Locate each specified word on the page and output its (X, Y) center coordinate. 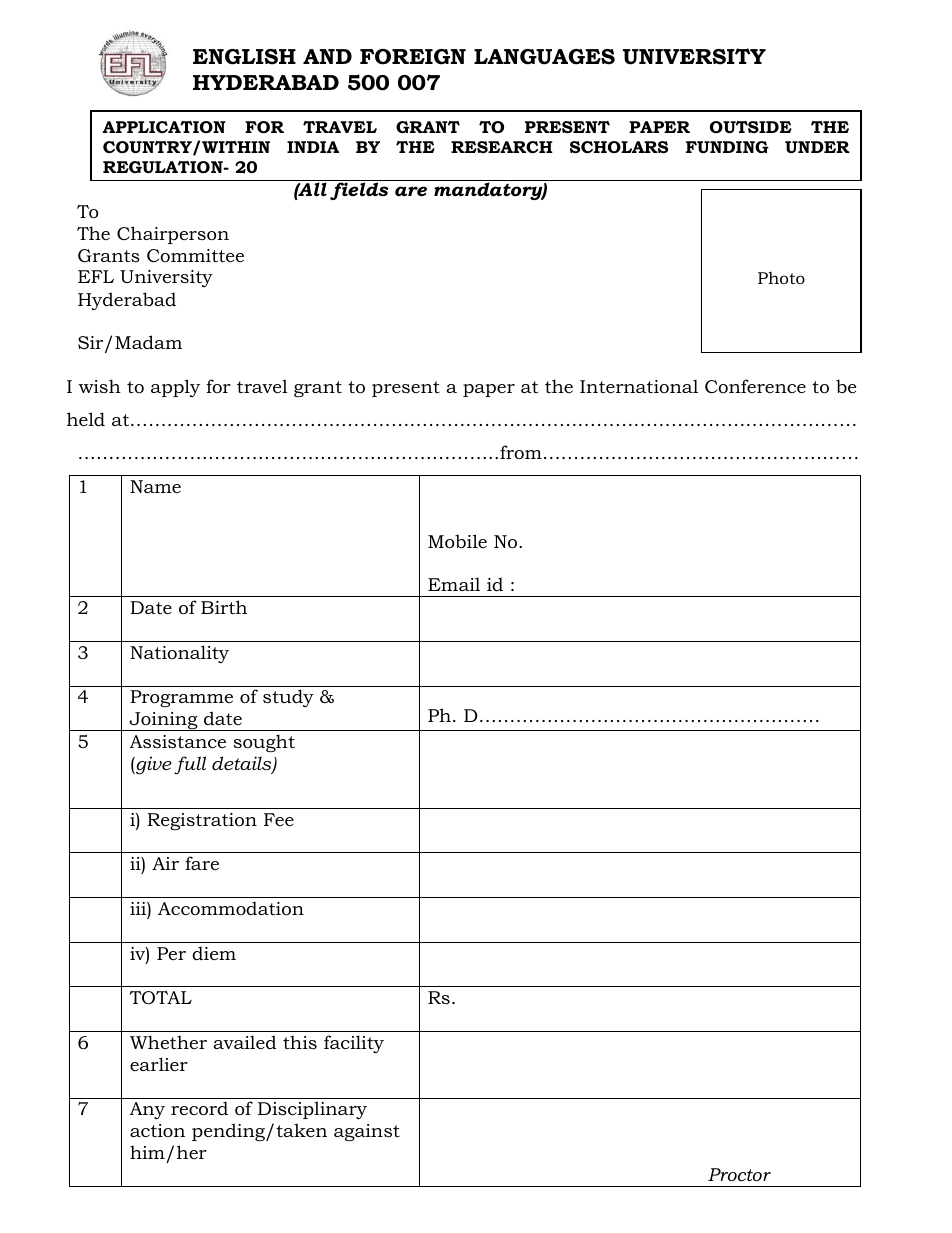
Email (454, 584)
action (157, 1131)
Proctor (739, 1175)
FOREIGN (413, 57)
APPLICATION (164, 127)
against (367, 1132)
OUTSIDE (751, 127)
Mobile (457, 541)
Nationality (179, 654)
